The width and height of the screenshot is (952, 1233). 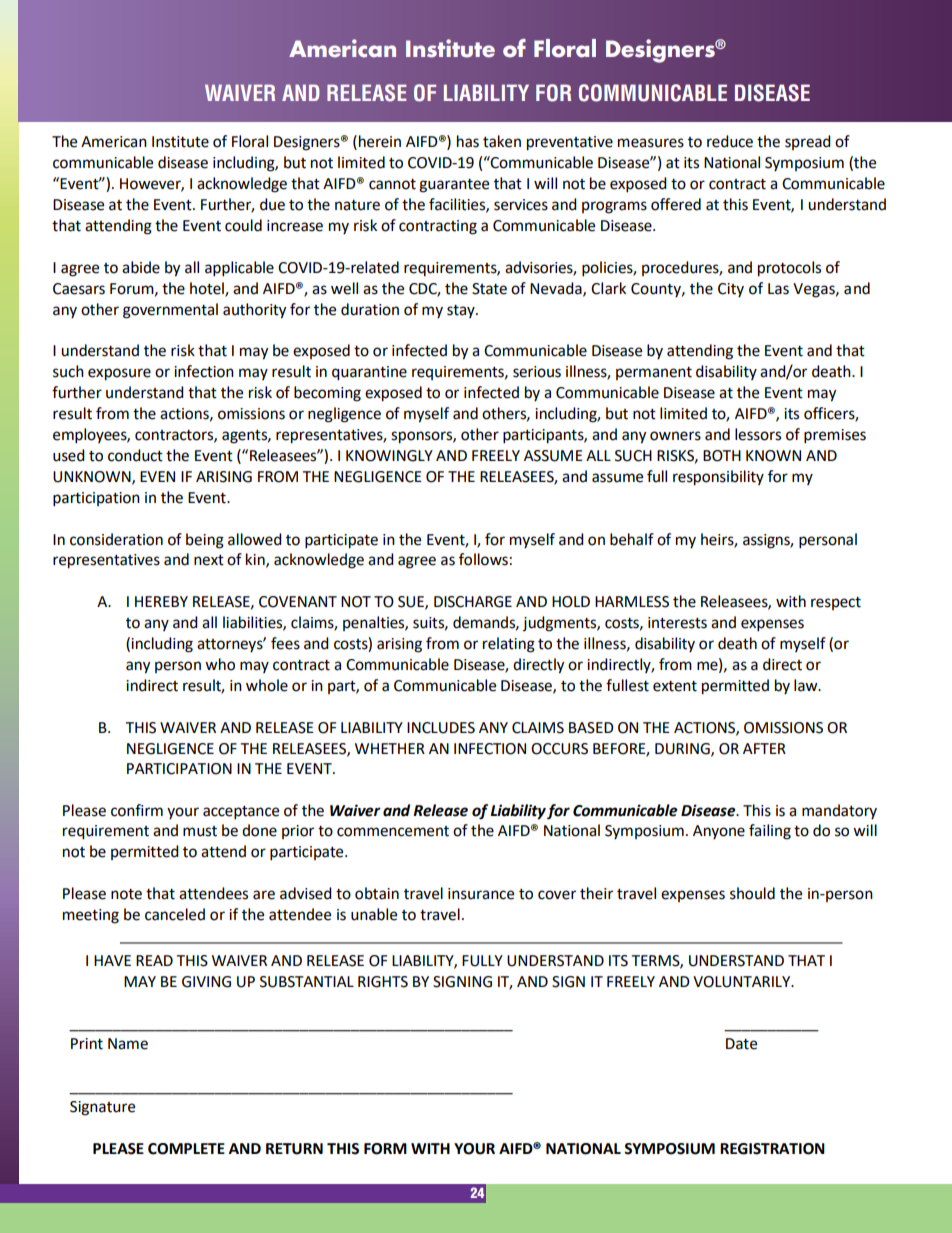 I want to click on commencement, so click(x=393, y=831).
